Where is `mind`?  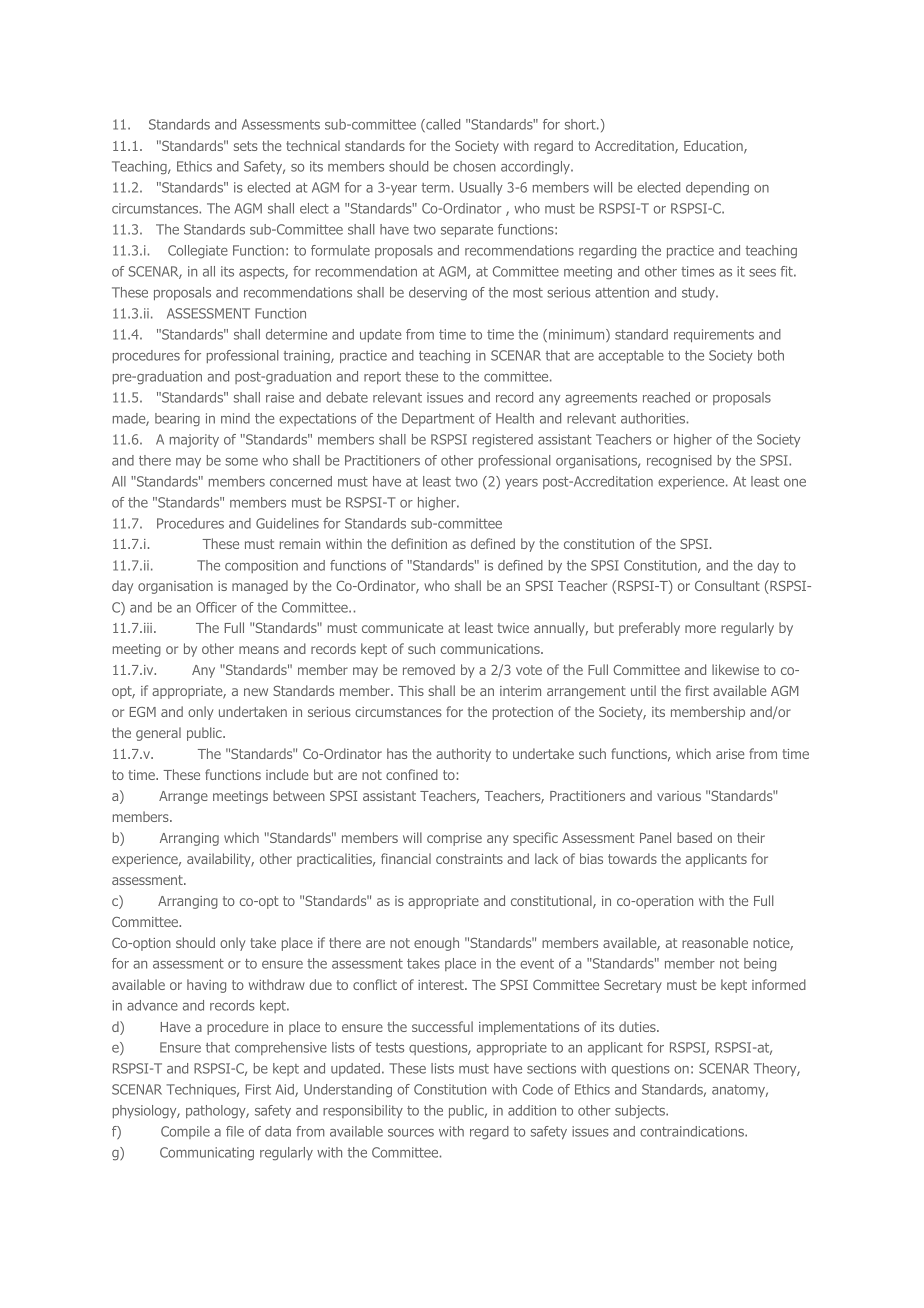
mind is located at coordinates (235, 418).
